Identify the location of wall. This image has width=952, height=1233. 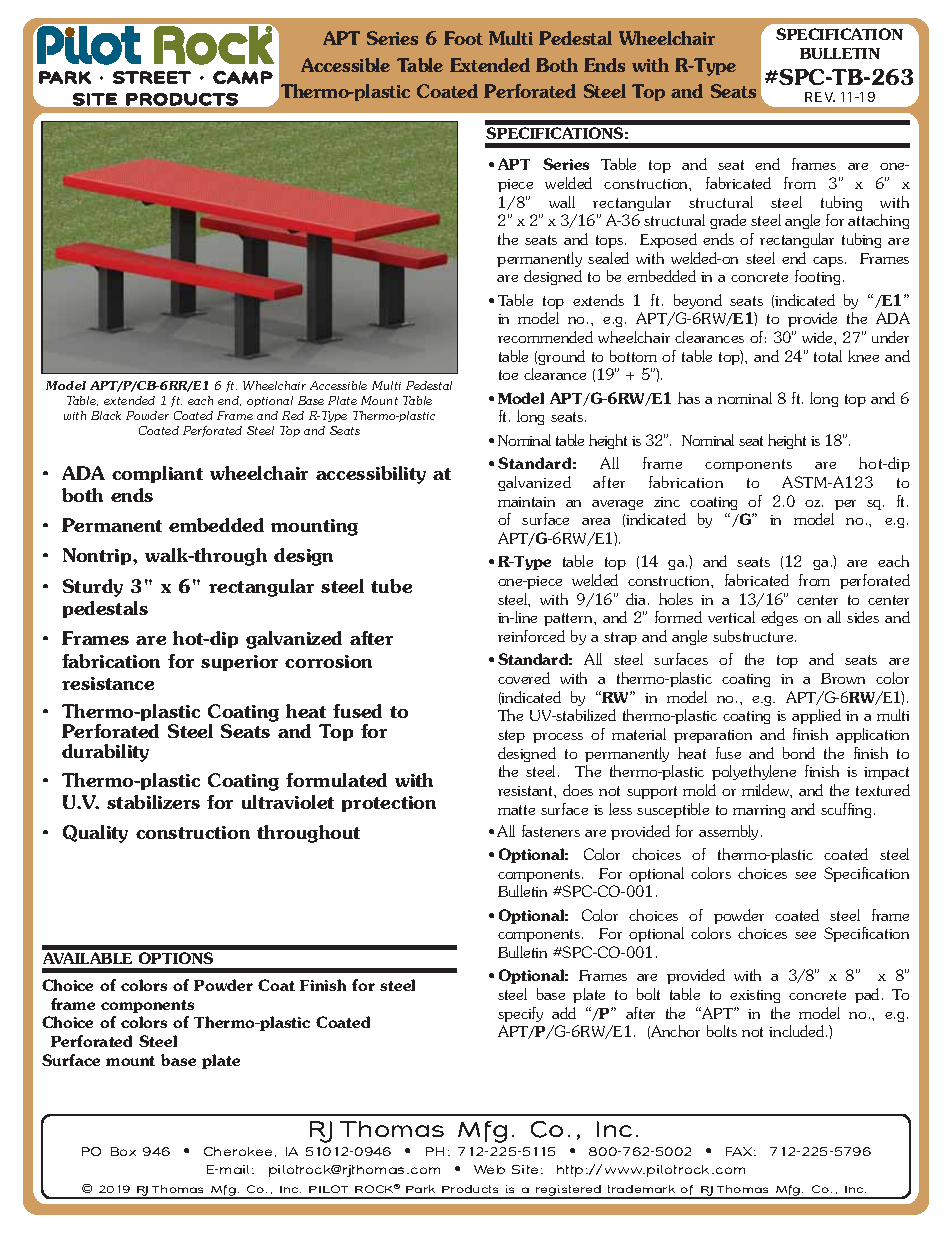
(562, 202).
